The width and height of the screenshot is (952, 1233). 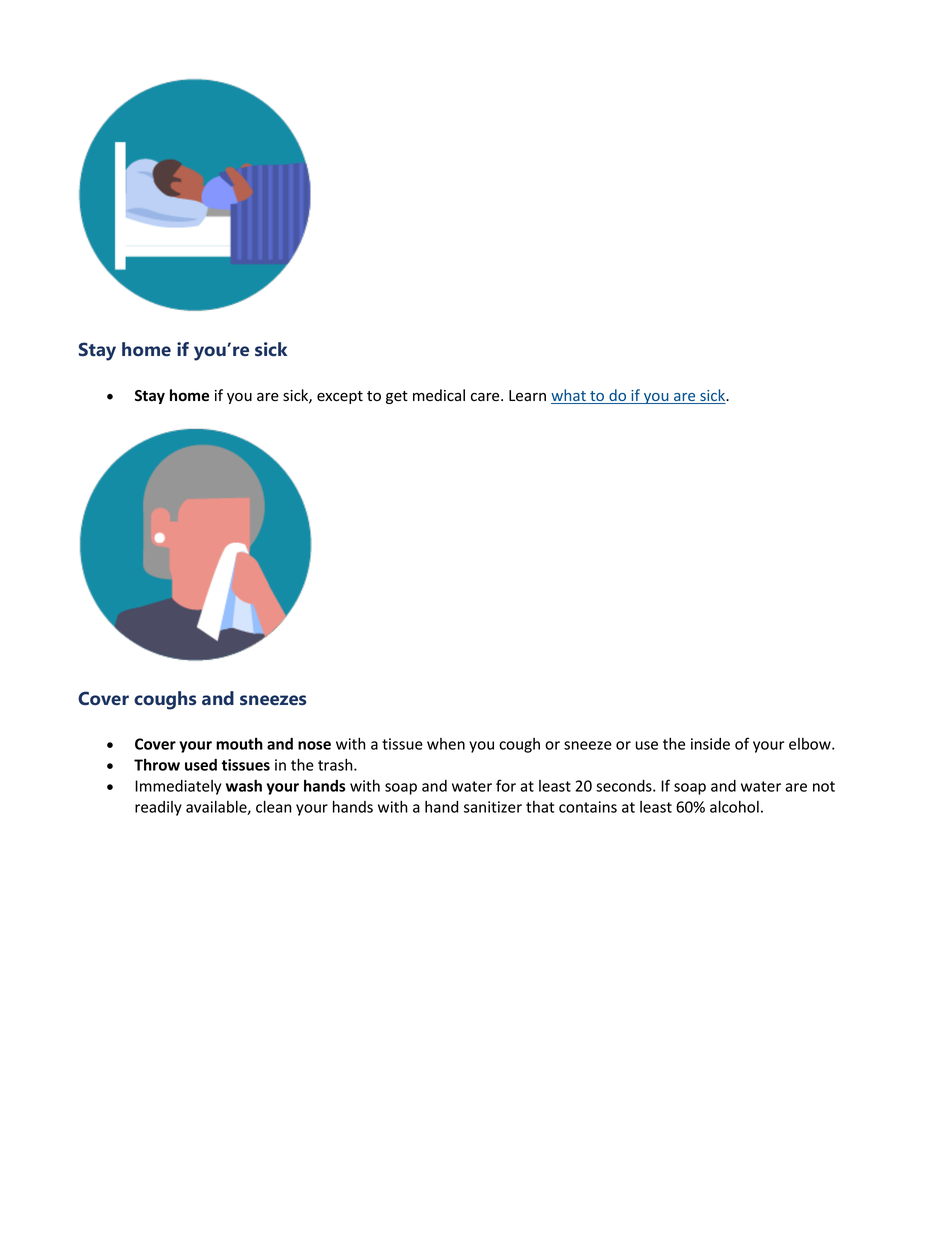 I want to click on alcohol, so click(x=734, y=806).
